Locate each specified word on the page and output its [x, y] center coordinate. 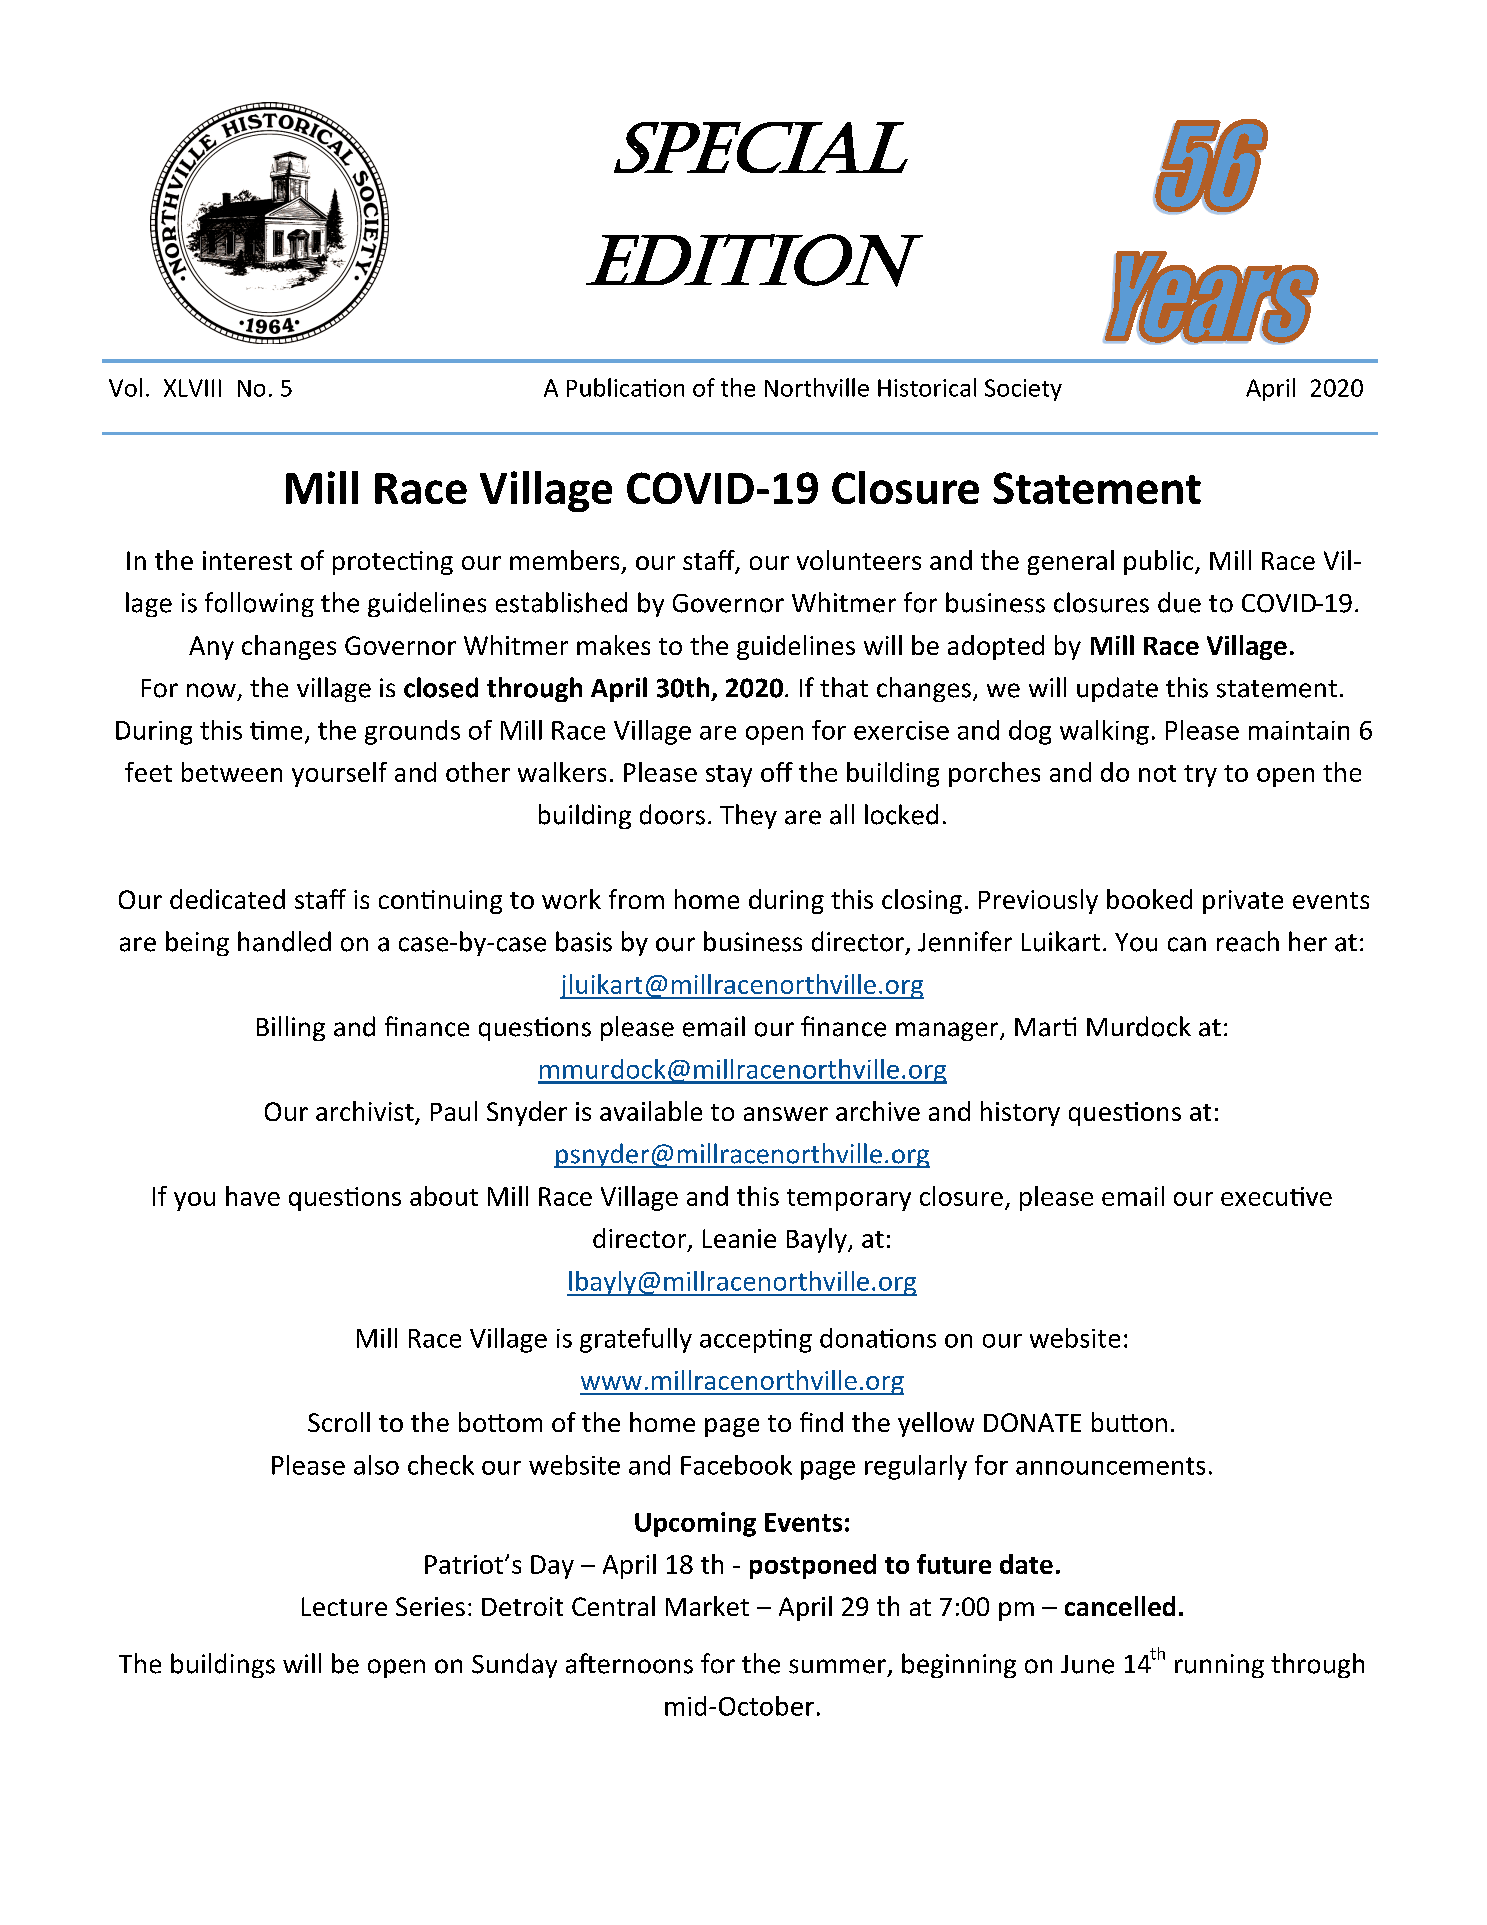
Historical [927, 387]
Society [1023, 390]
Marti [1045, 1027]
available [651, 1111]
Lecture [344, 1606]
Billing [291, 1028]
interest [247, 560]
